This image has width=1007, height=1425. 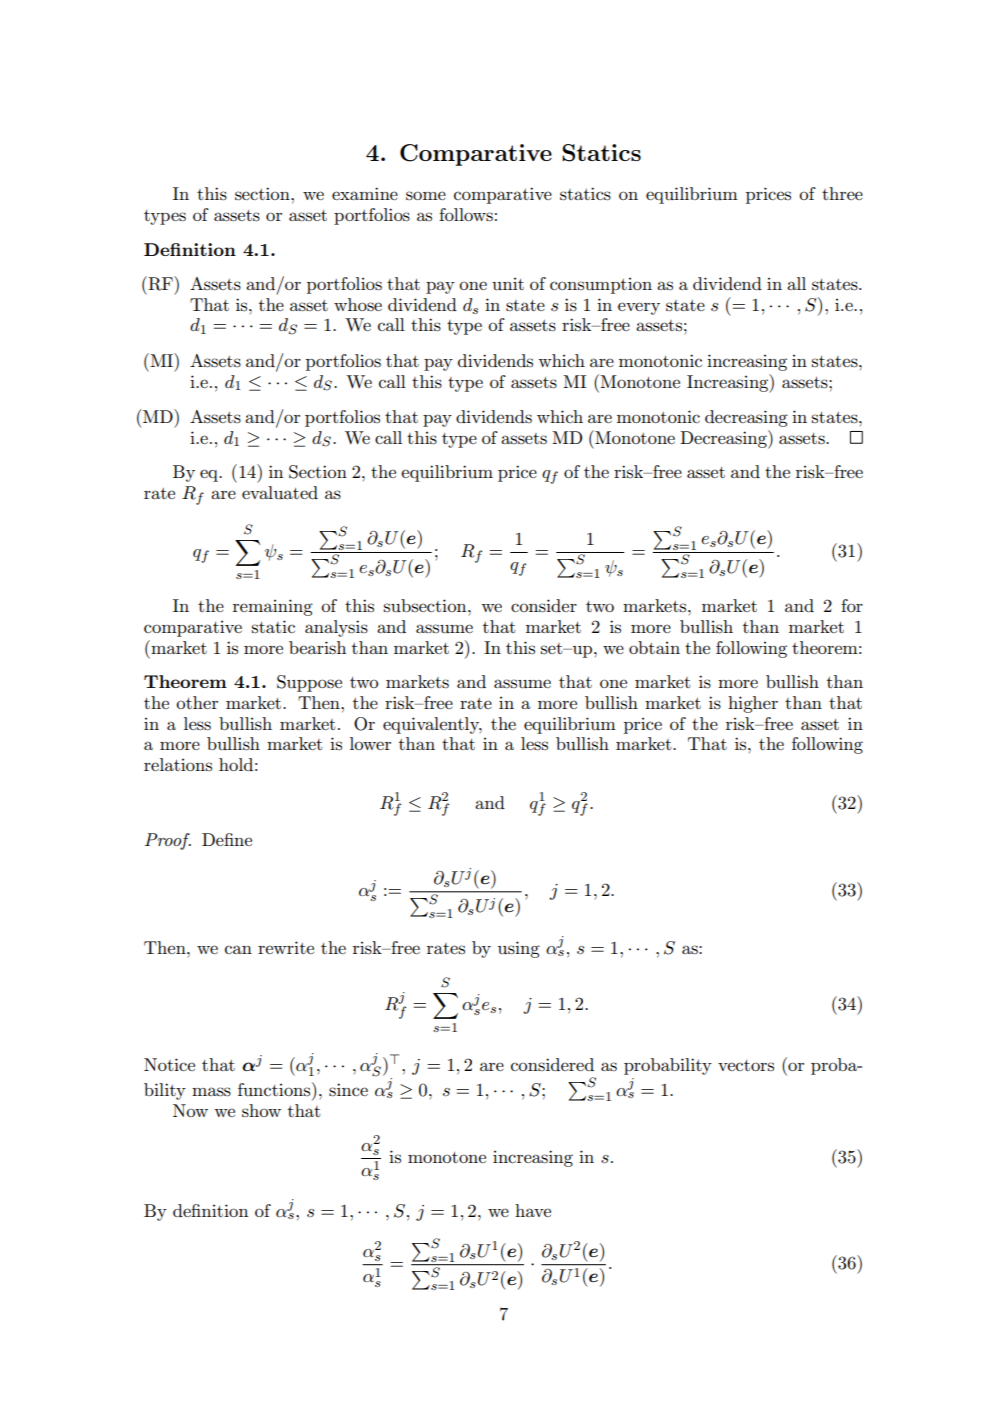 I want to click on examine, so click(x=365, y=193).
